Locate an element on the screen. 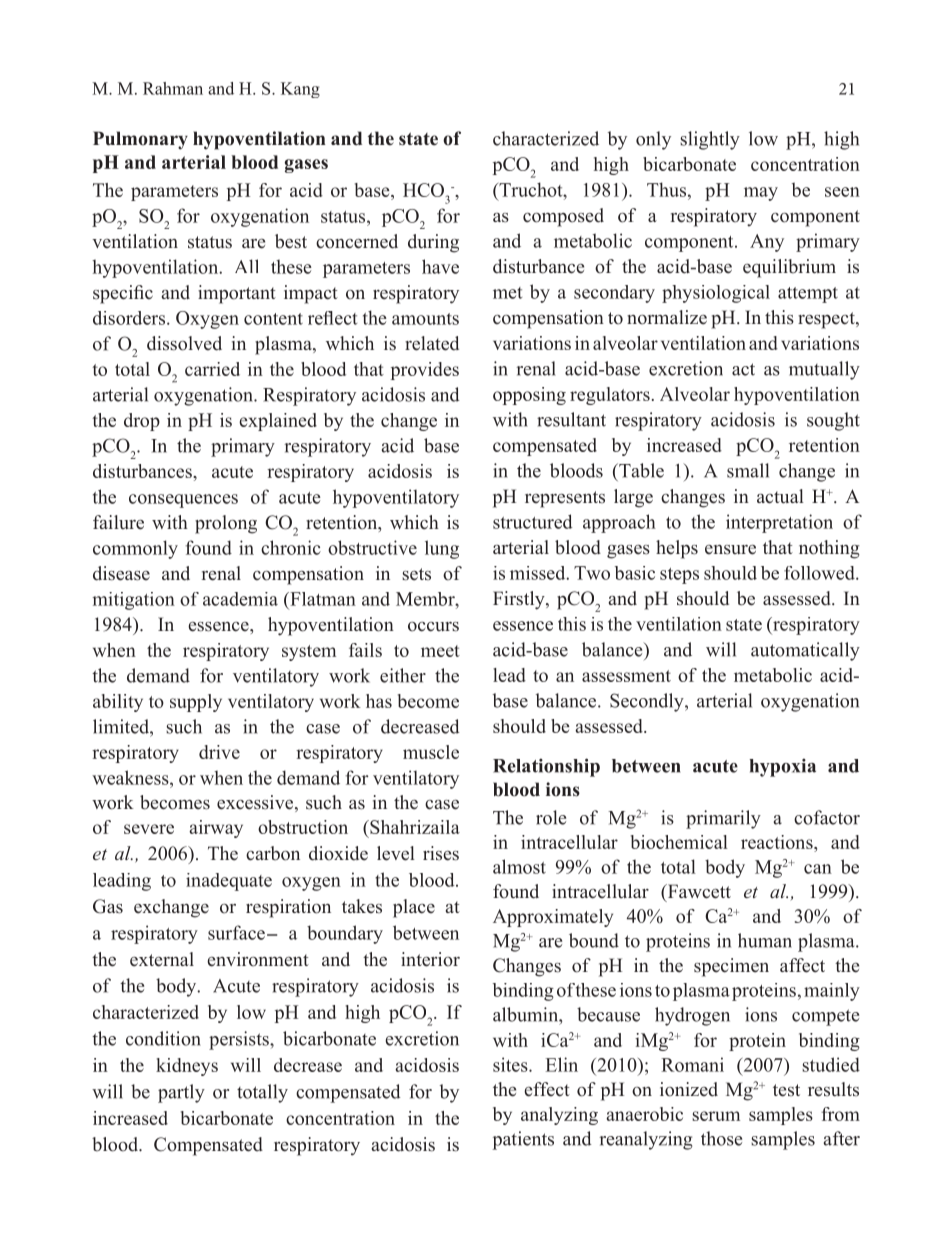 The width and height of the screenshot is (952, 1248). Rahman is located at coordinates (173, 88).
